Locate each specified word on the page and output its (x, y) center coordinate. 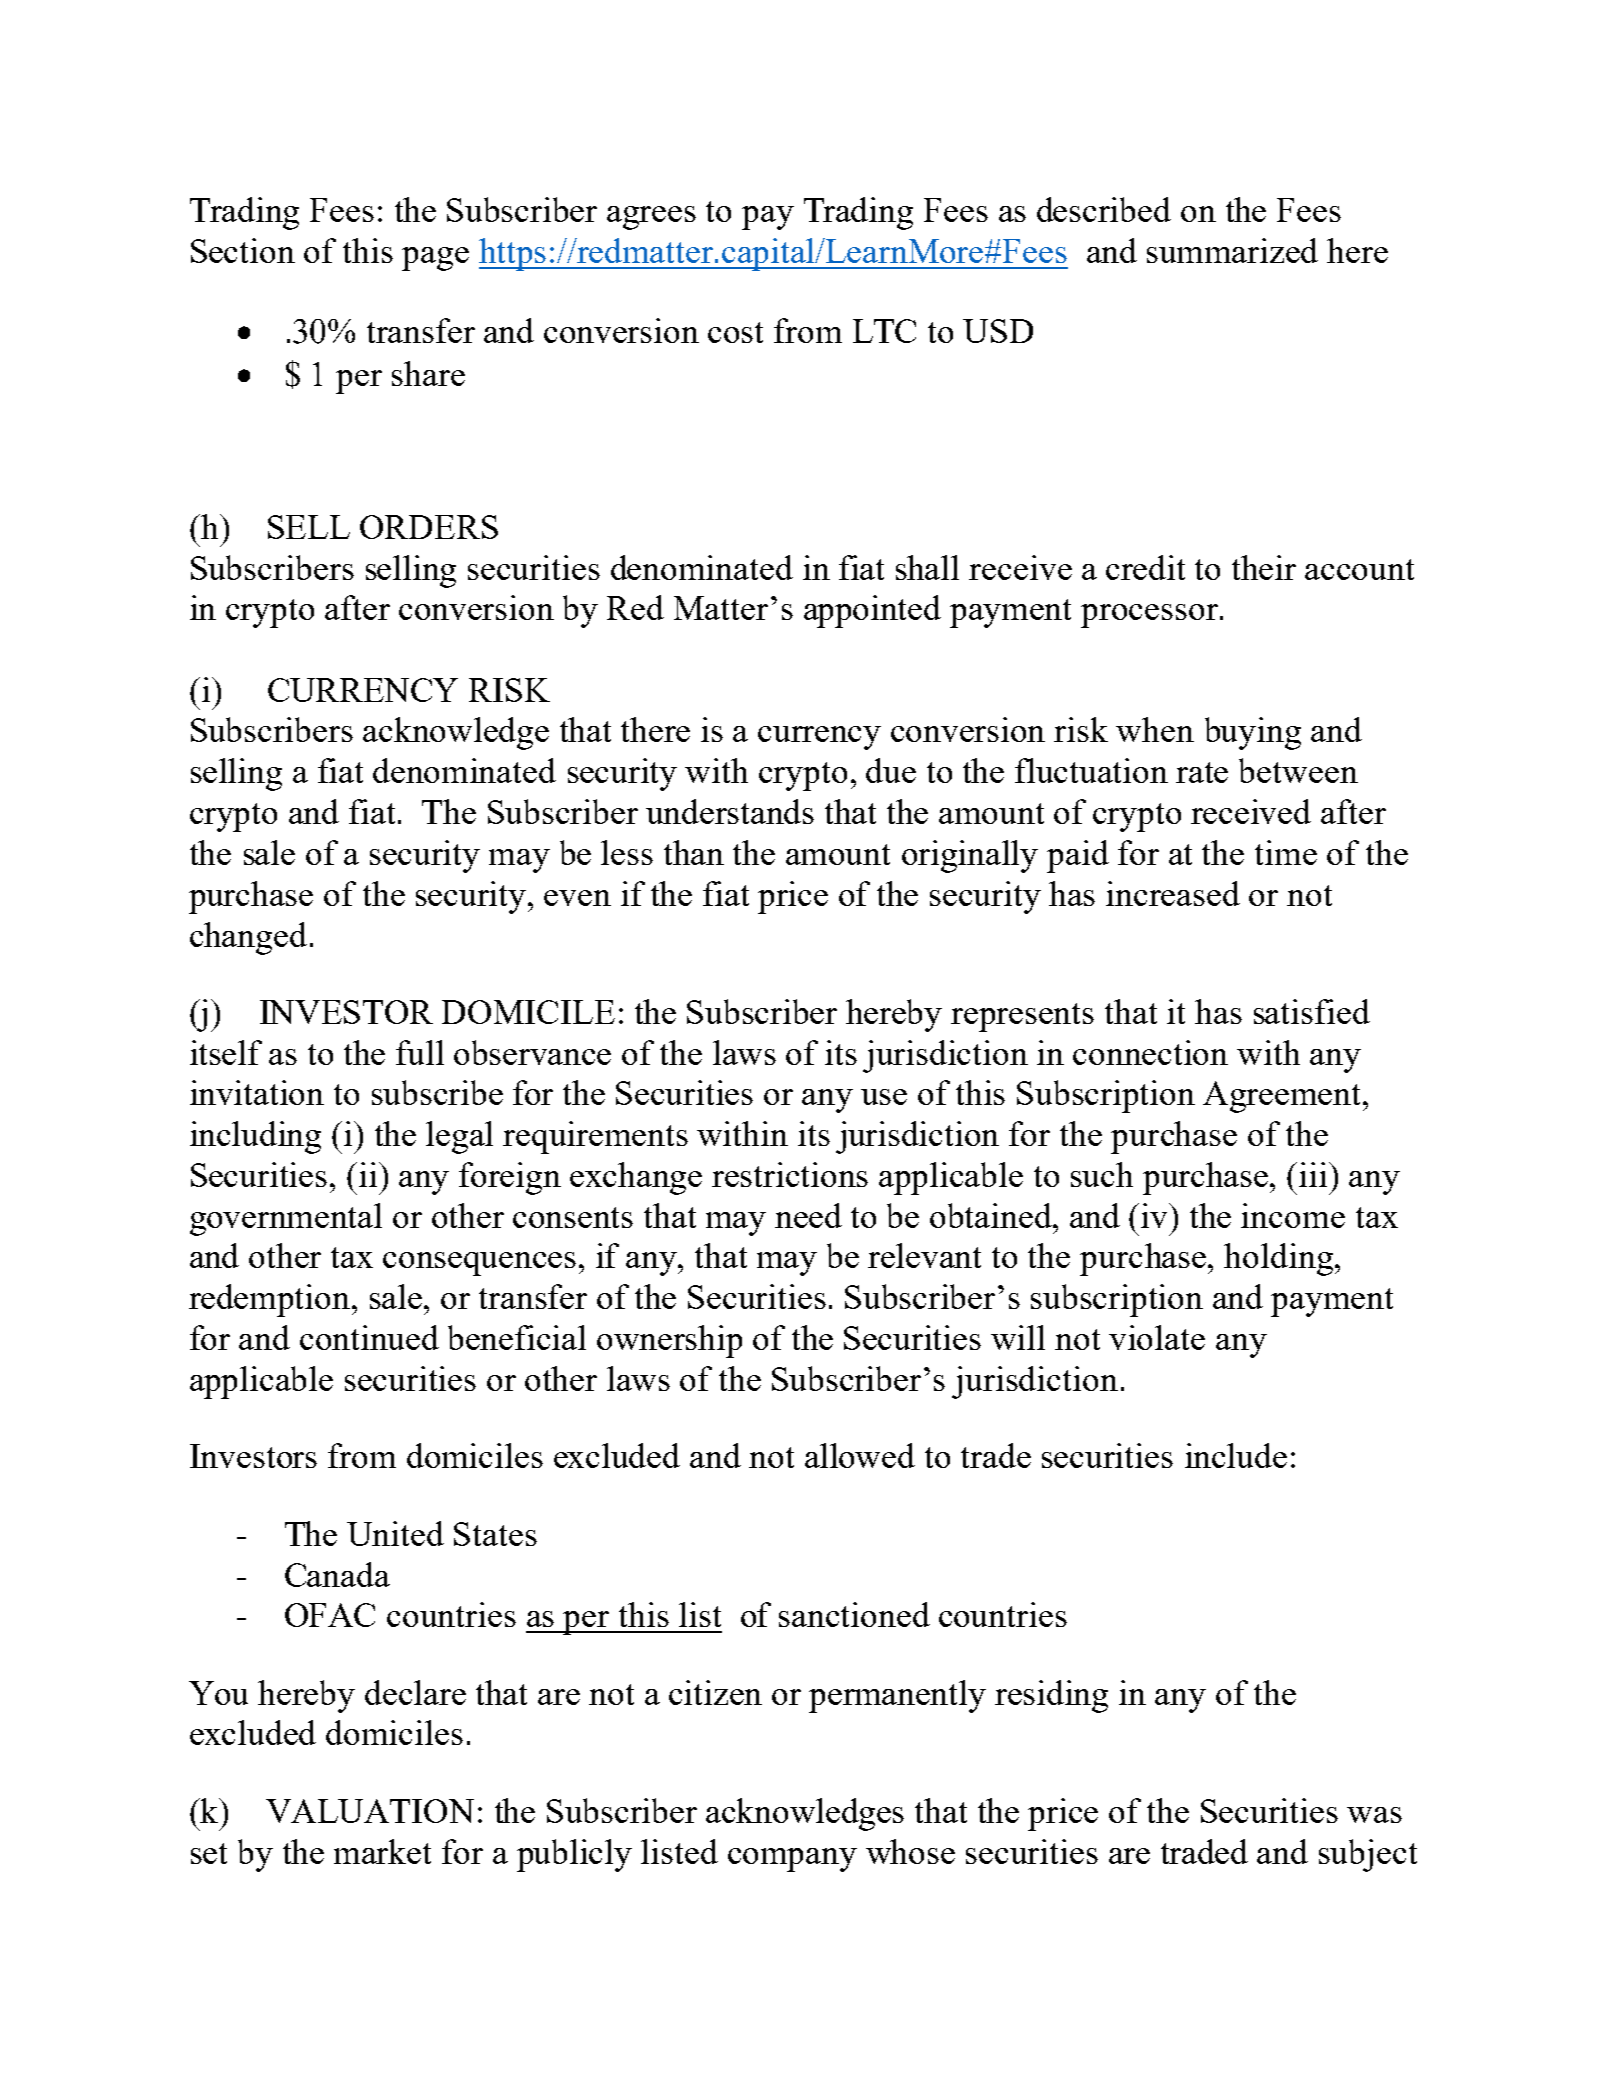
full (420, 1052)
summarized (1232, 250)
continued (369, 1337)
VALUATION (370, 1811)
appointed (872, 611)
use (884, 1097)
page (435, 259)
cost (735, 332)
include (1236, 1455)
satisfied (1312, 1011)
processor (1151, 616)
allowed (860, 1455)
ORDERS (429, 527)
